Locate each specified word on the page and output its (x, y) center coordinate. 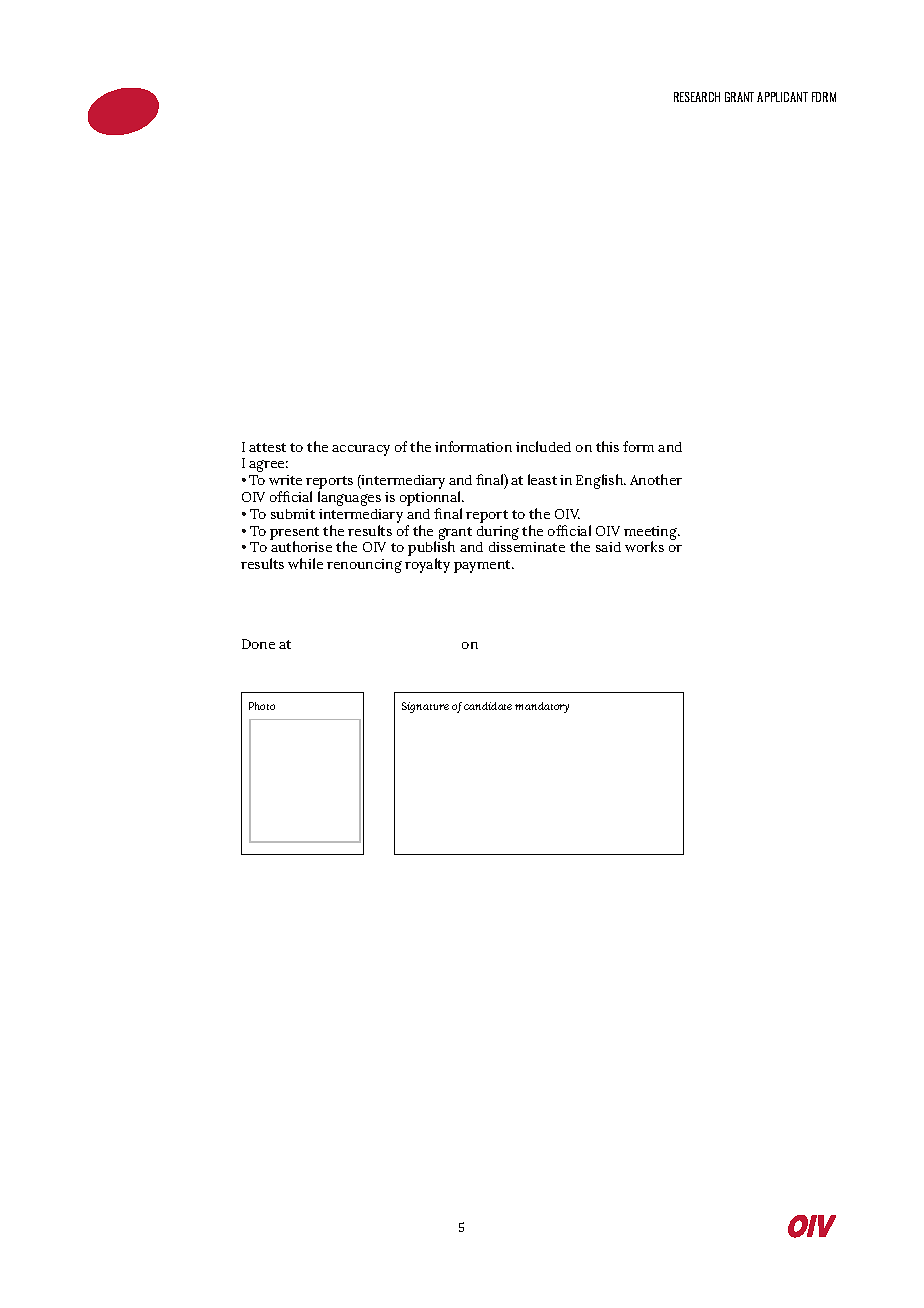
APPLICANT (782, 97)
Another (656, 479)
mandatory (542, 707)
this (607, 446)
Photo (262, 706)
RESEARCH (697, 97)
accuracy (361, 450)
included (543, 446)
